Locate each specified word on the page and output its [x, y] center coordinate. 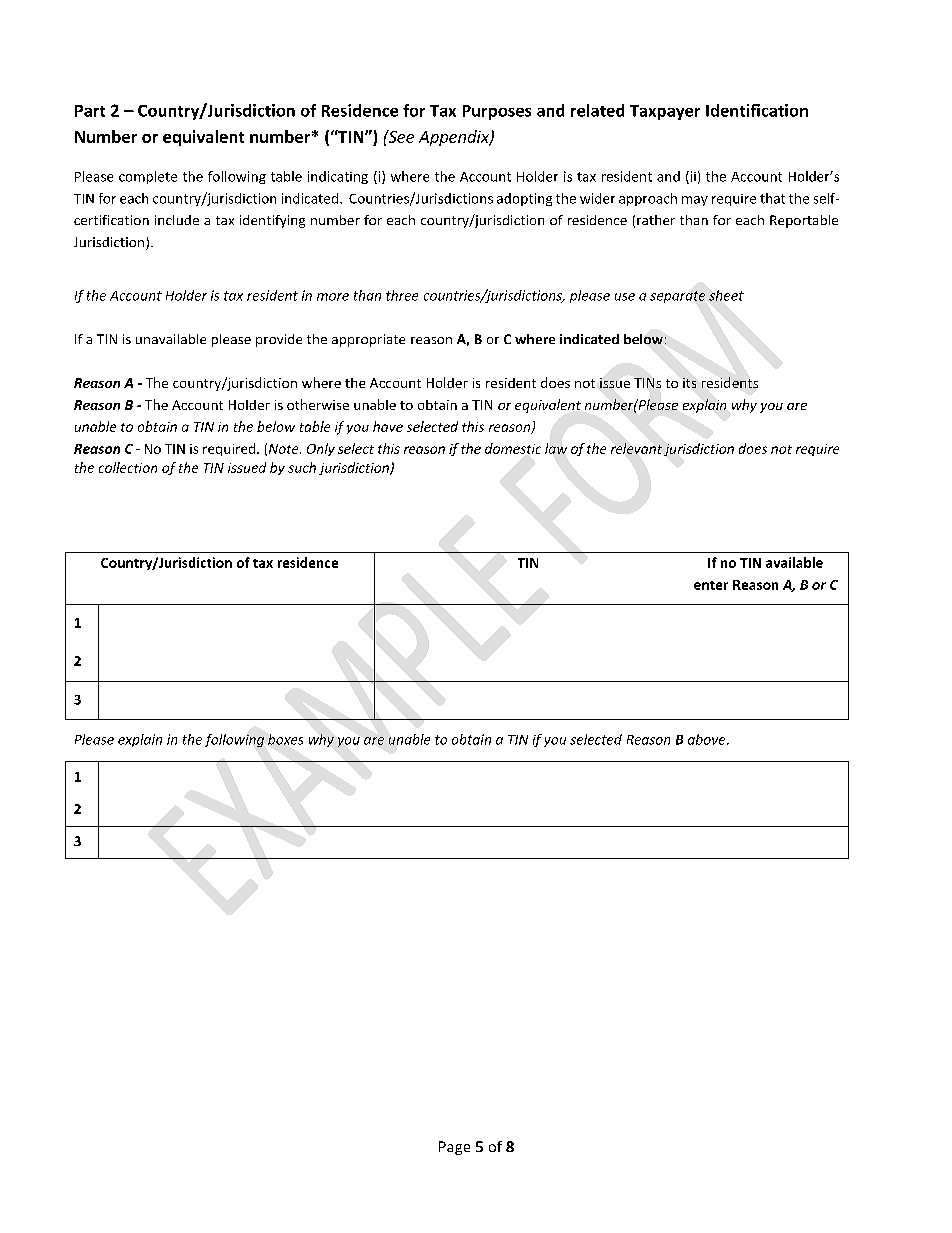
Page [454, 1148]
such [302, 467]
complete [148, 177]
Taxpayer [665, 112]
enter [711, 585]
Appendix [455, 138]
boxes [285, 739]
